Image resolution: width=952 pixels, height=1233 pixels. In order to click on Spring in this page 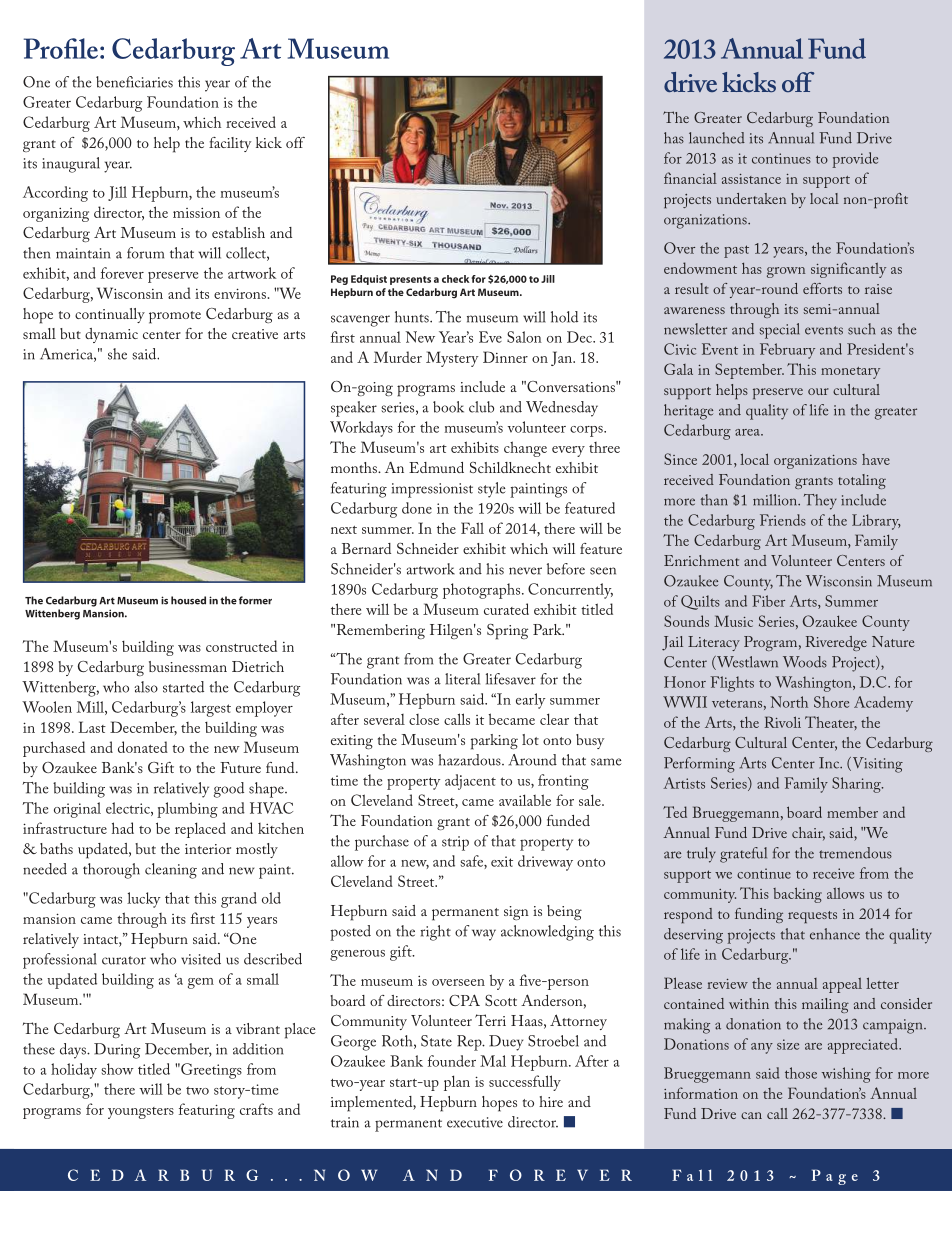, I will do `click(507, 632)`.
